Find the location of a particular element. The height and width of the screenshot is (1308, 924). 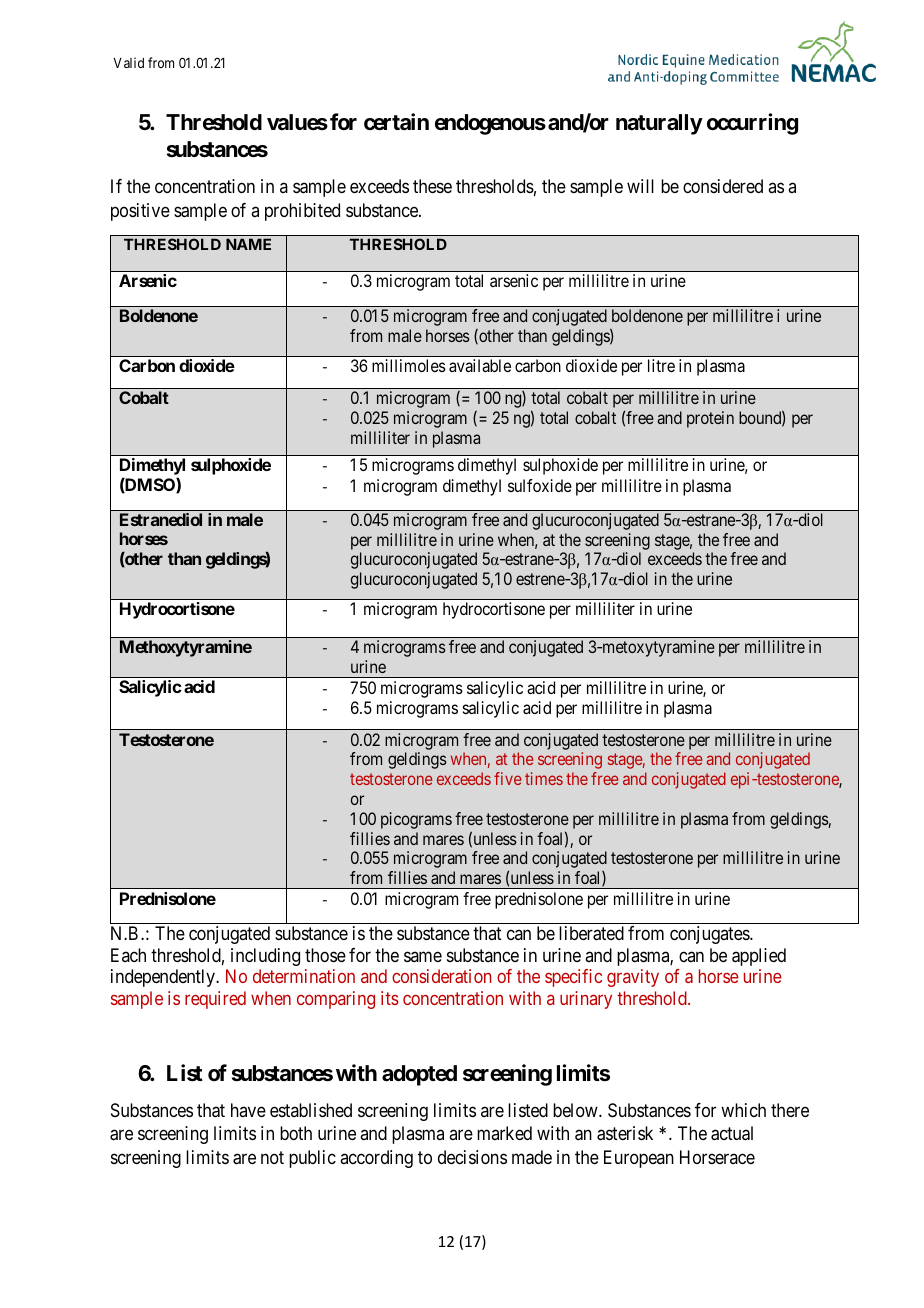

actual is located at coordinates (732, 1133).
